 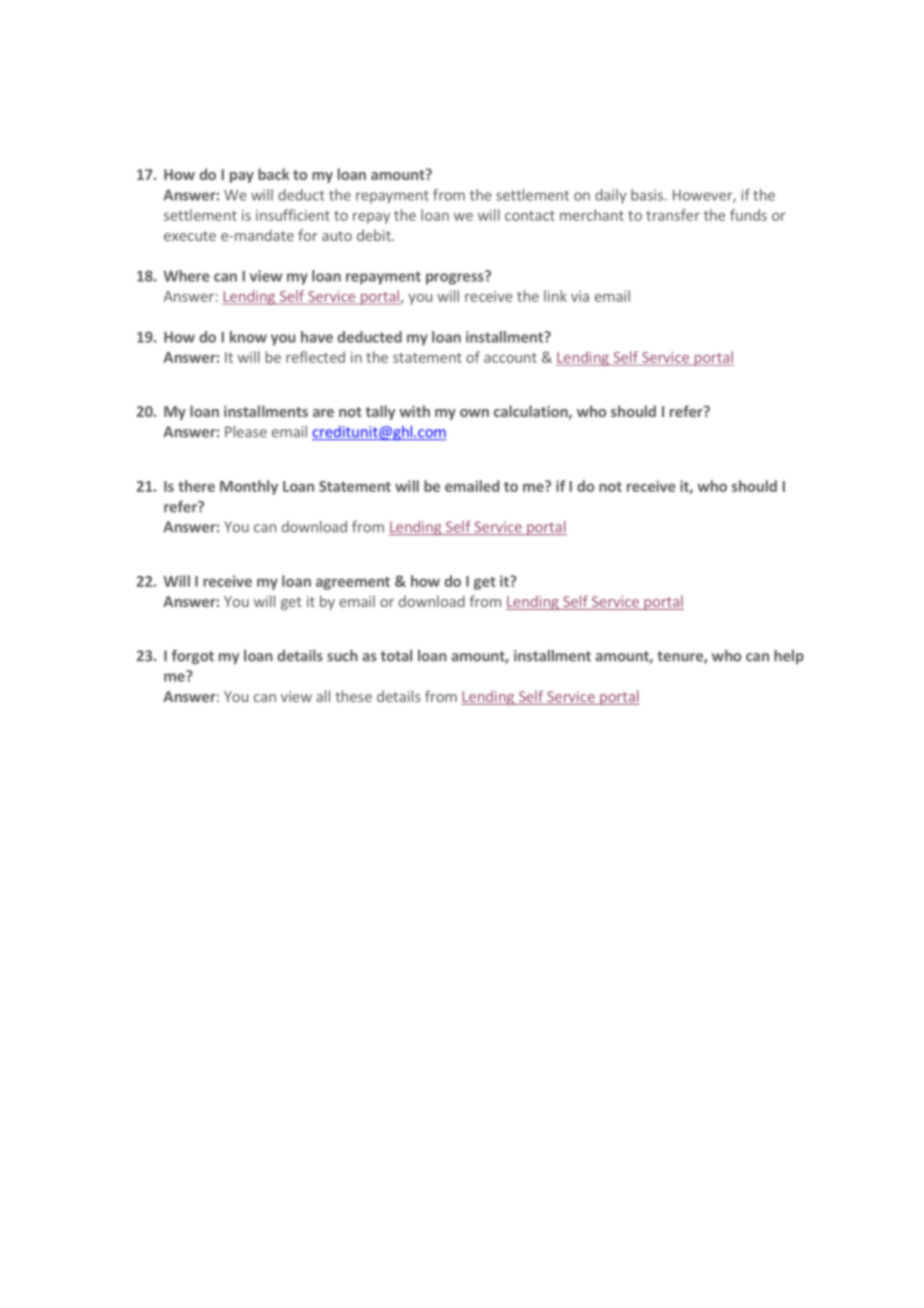 I want to click on agreement, so click(x=353, y=583).
